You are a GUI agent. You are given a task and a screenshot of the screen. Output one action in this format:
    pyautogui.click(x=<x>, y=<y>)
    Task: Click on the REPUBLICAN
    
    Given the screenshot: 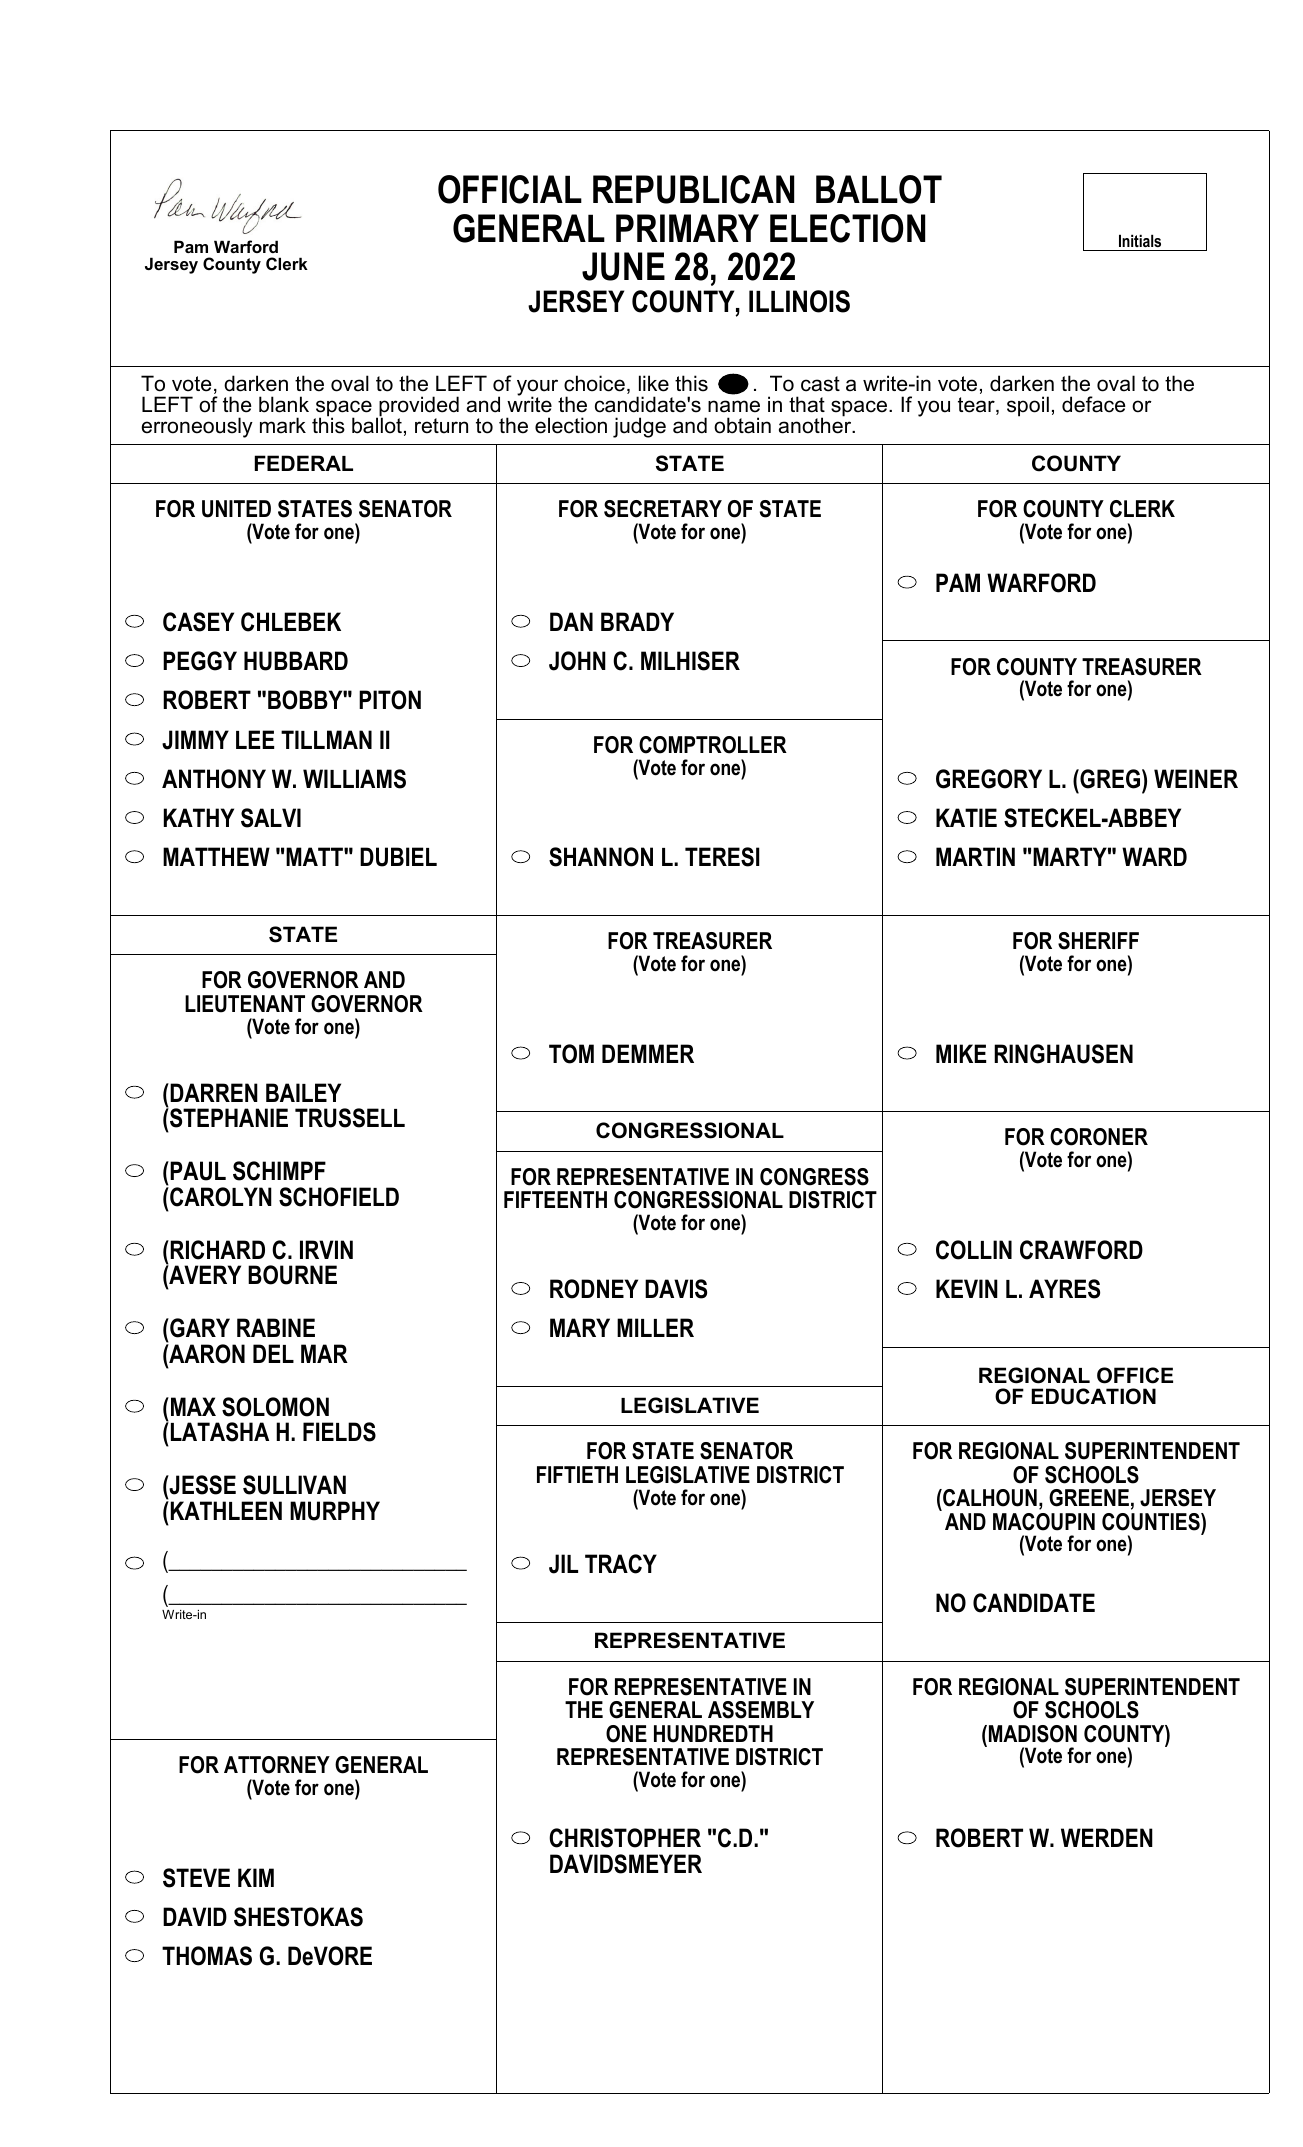 What is the action you would take?
    pyautogui.click(x=693, y=189)
